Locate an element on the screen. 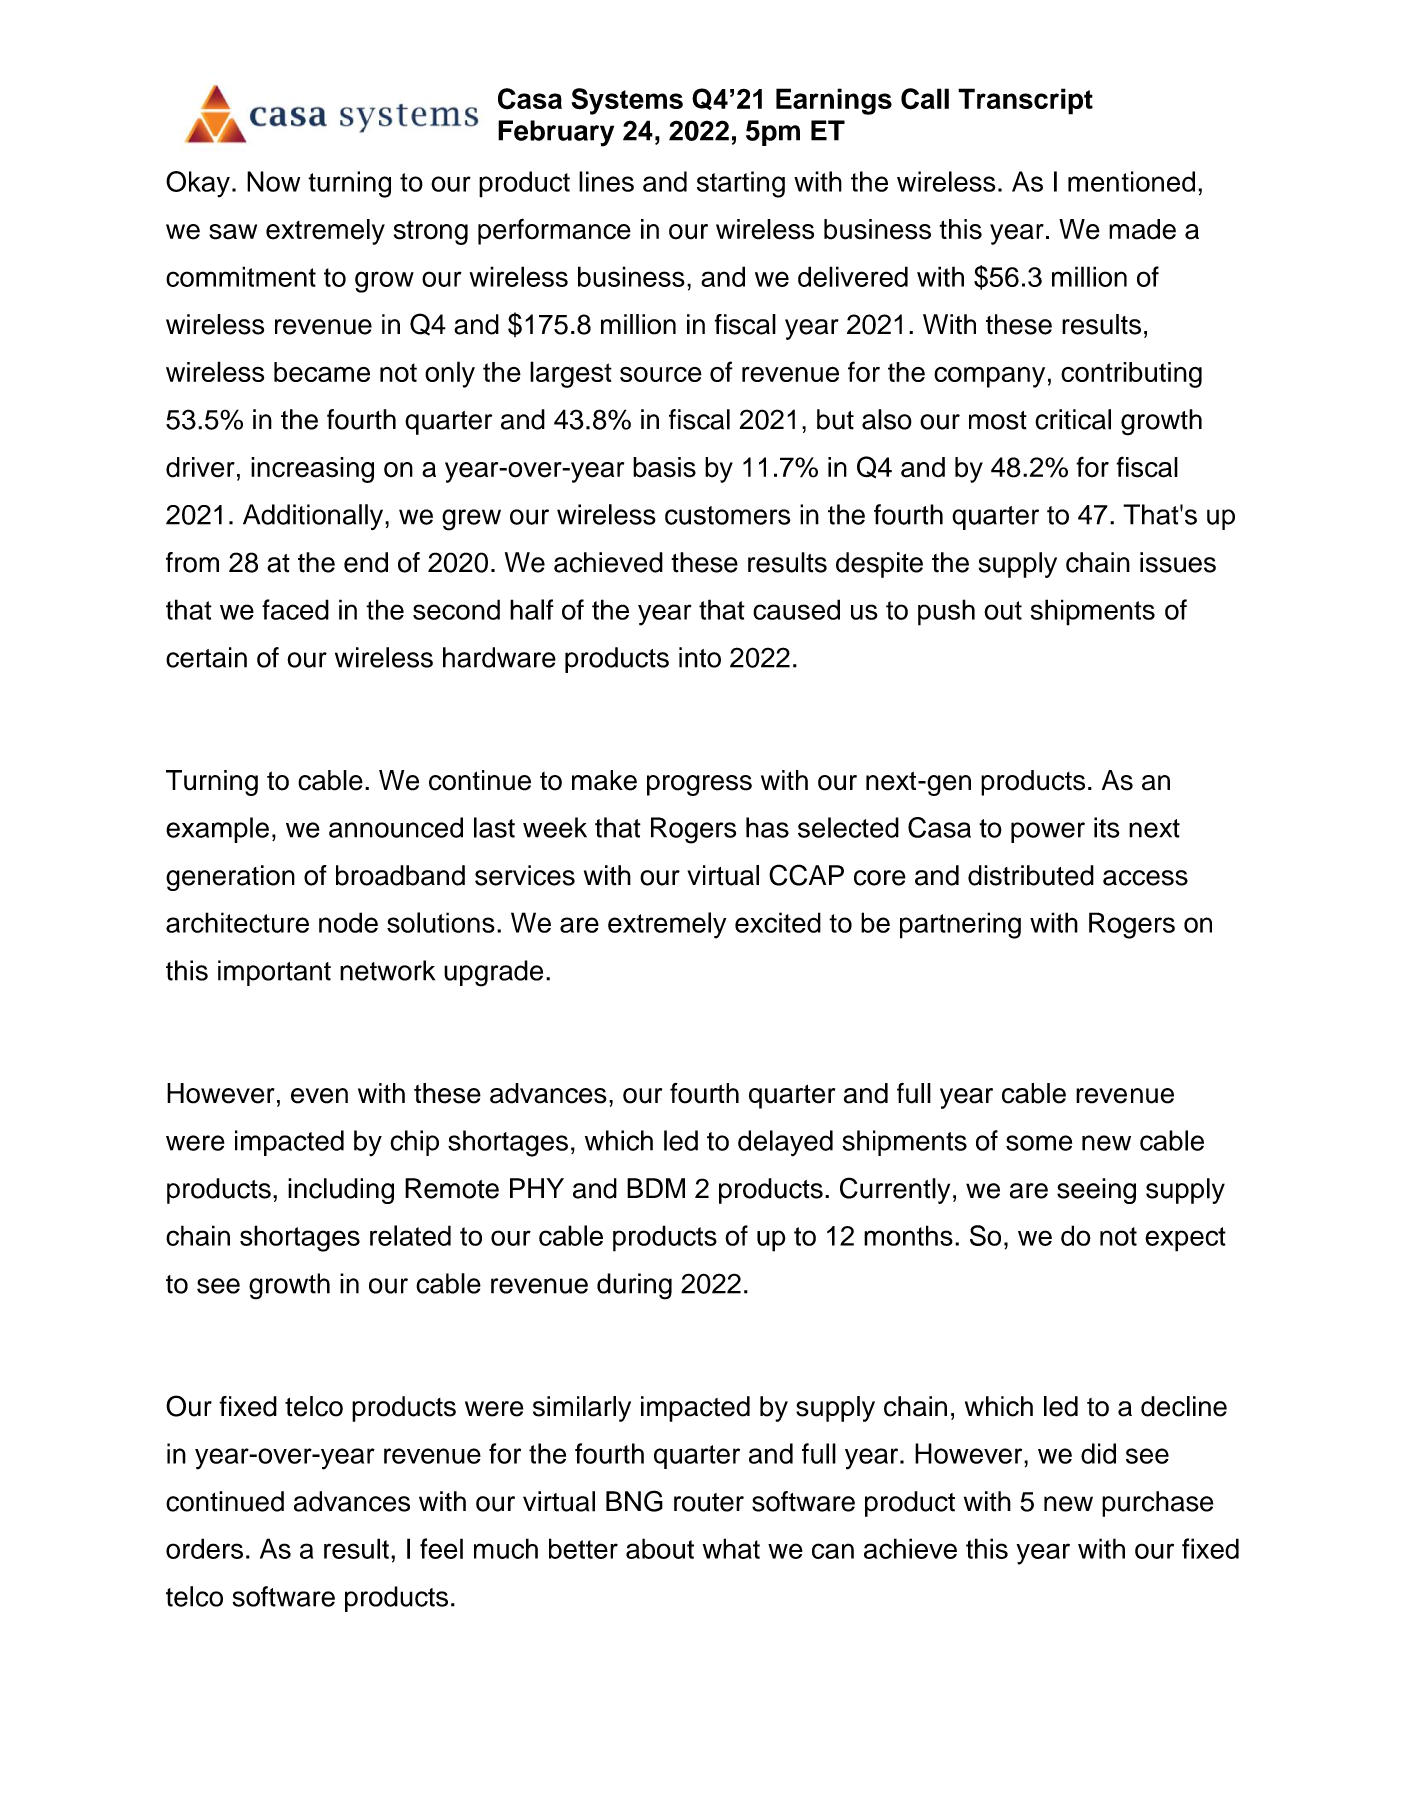 Image resolution: width=1407 pixels, height=1820 pixels. faced is located at coordinates (295, 609).
